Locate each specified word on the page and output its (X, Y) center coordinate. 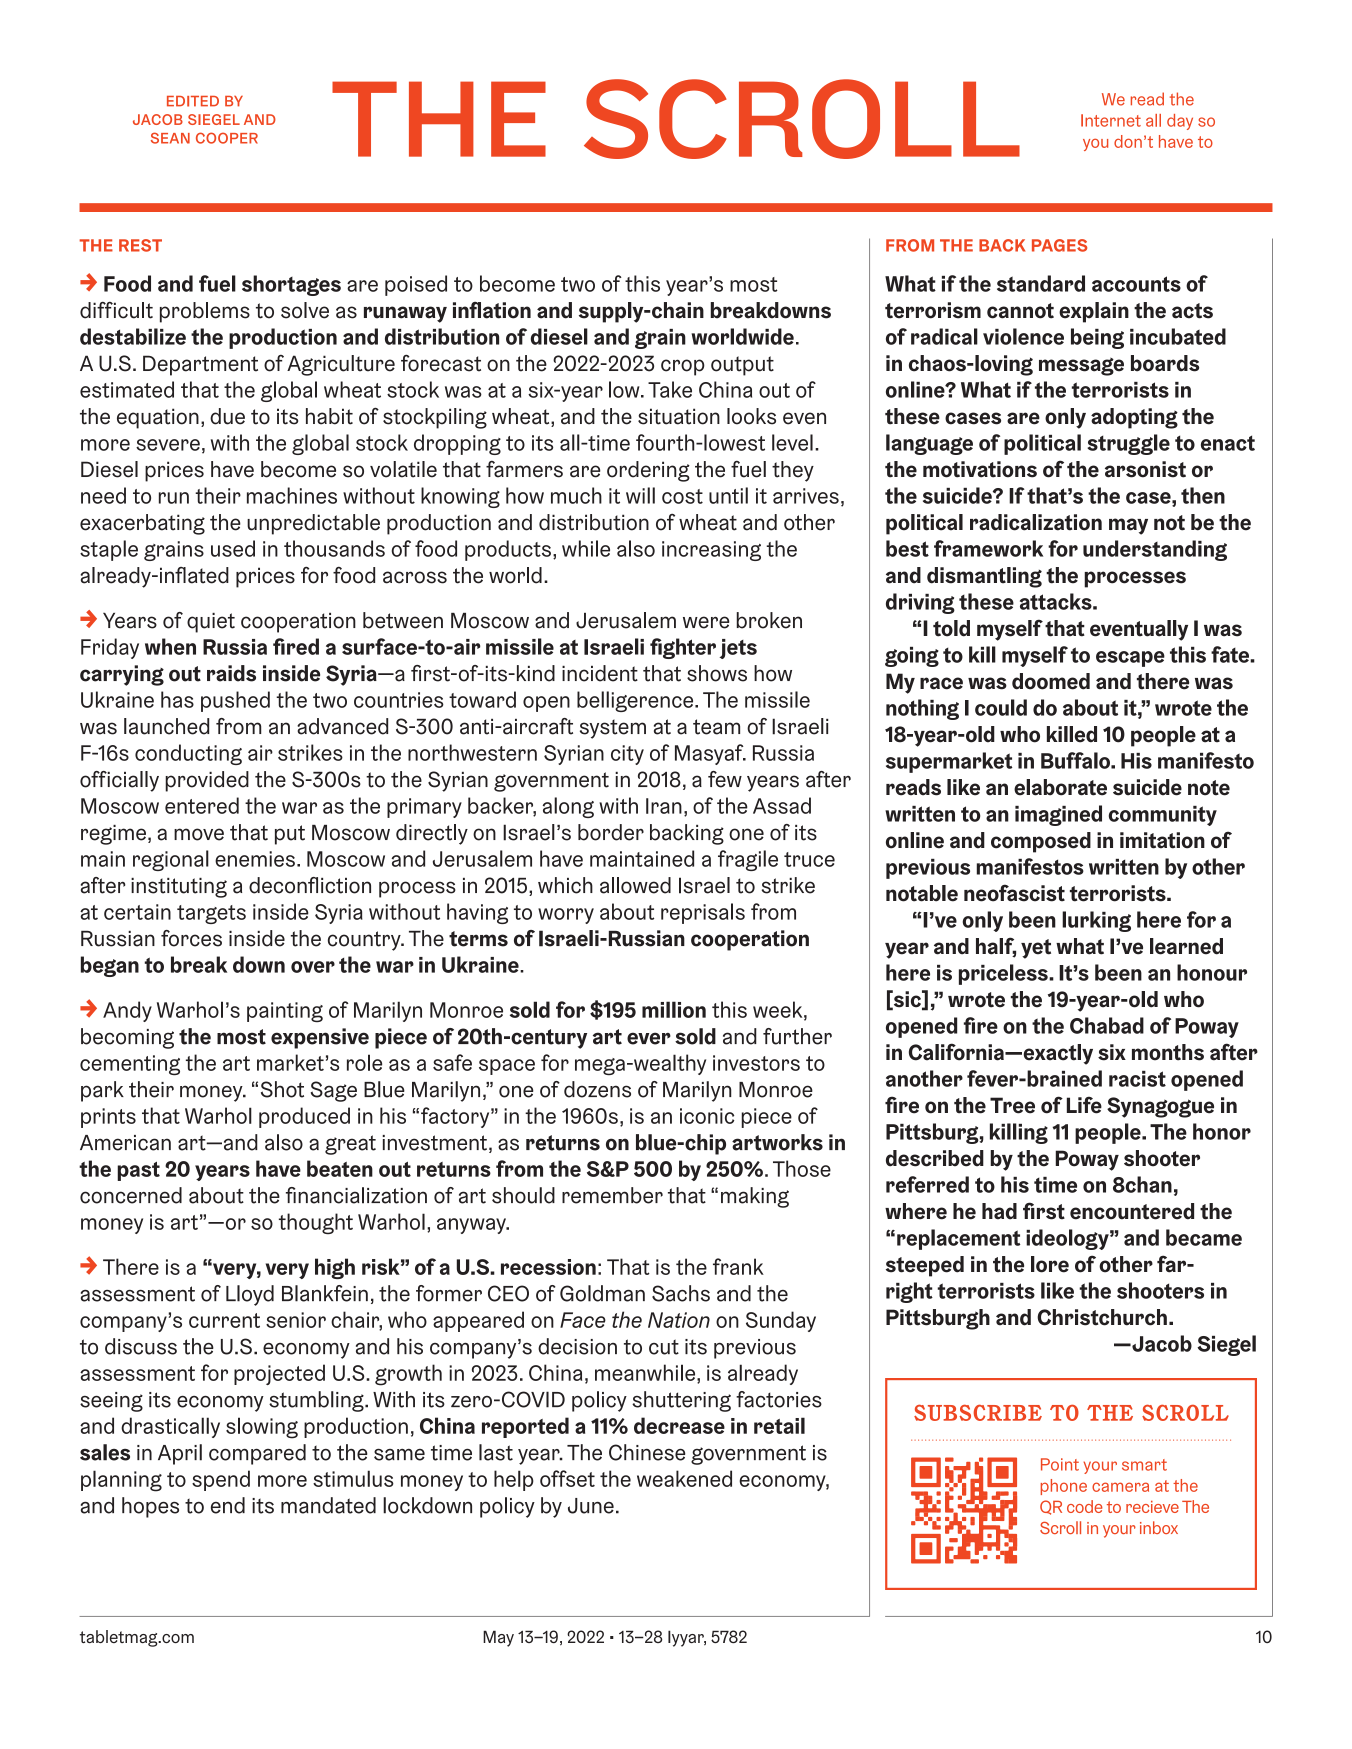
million (674, 1009)
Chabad (1107, 1025)
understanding (1155, 550)
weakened (684, 1478)
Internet (1111, 120)
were (706, 622)
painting (285, 1012)
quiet (211, 623)
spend (221, 1480)
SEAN (170, 138)
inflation (492, 310)
